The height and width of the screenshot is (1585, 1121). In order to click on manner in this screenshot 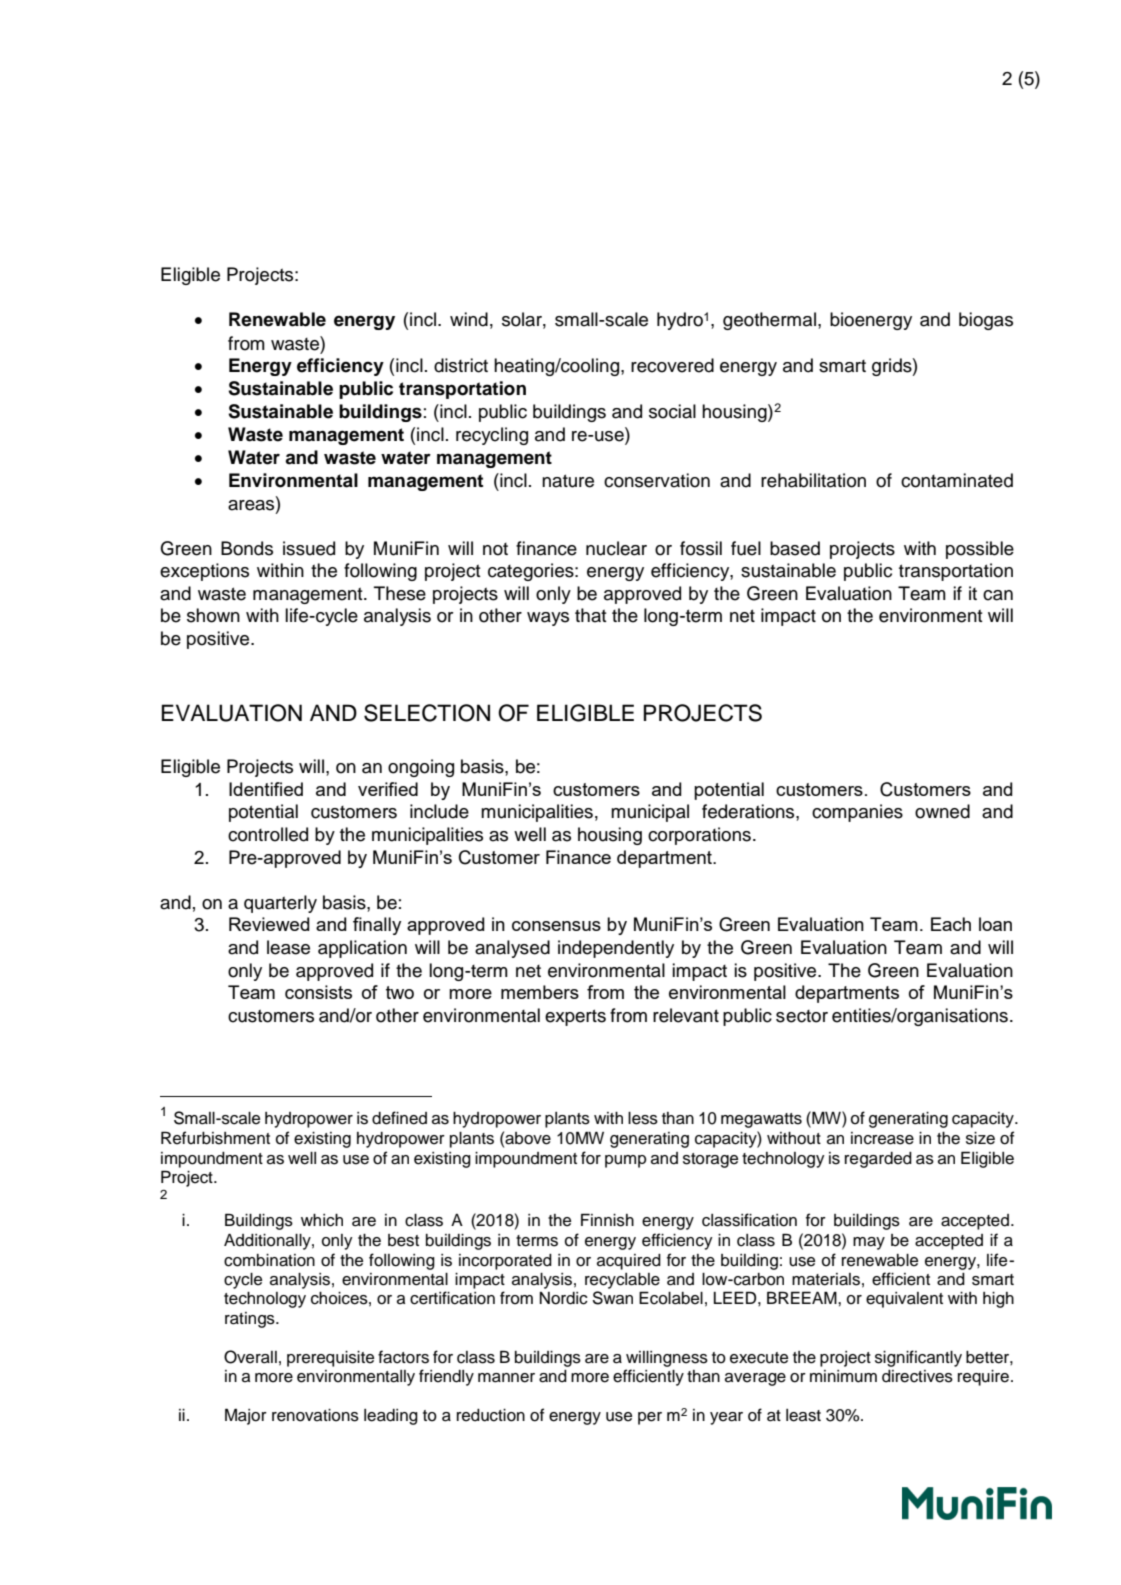, I will do `click(506, 1378)`.
